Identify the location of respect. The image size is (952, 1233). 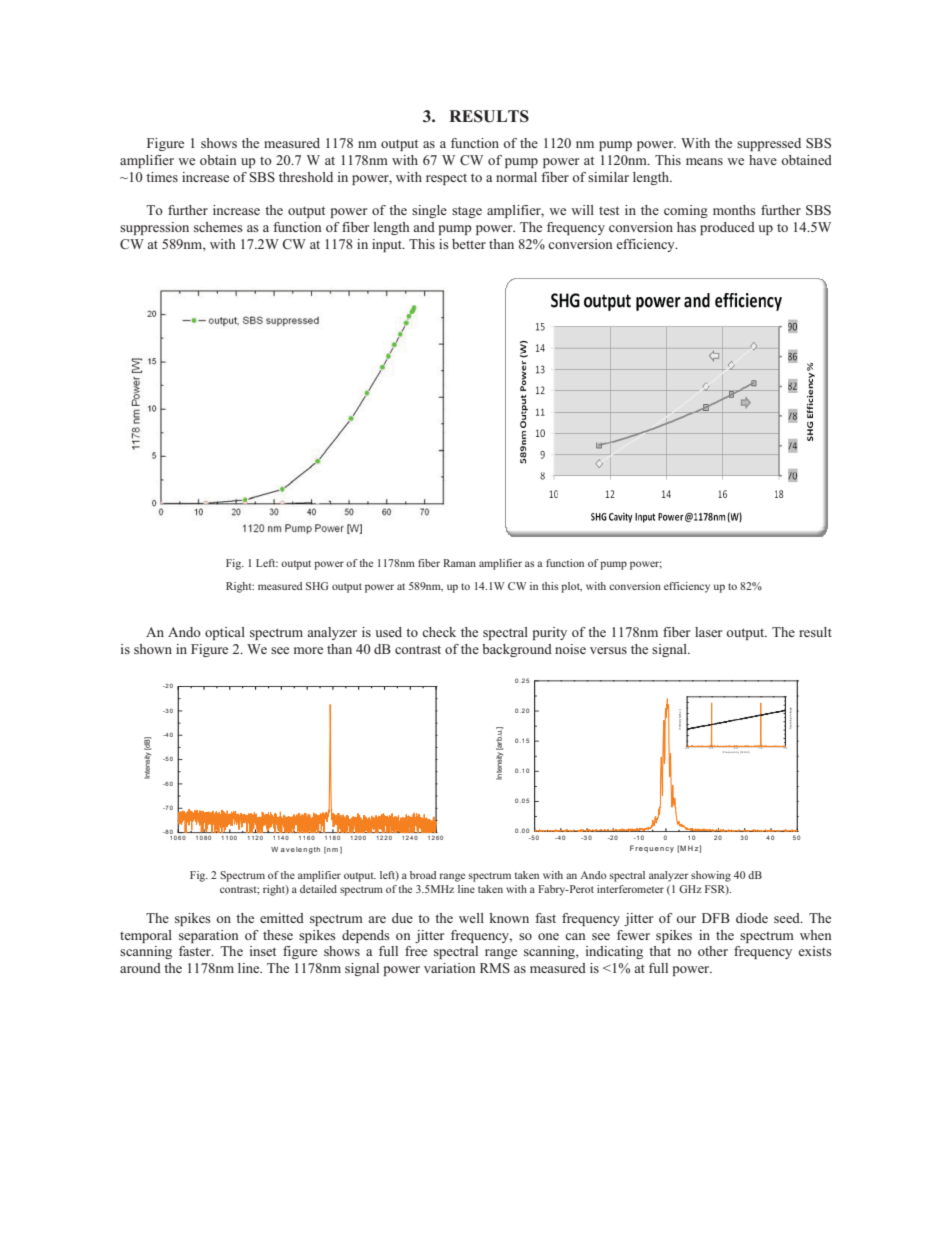
(446, 179).
